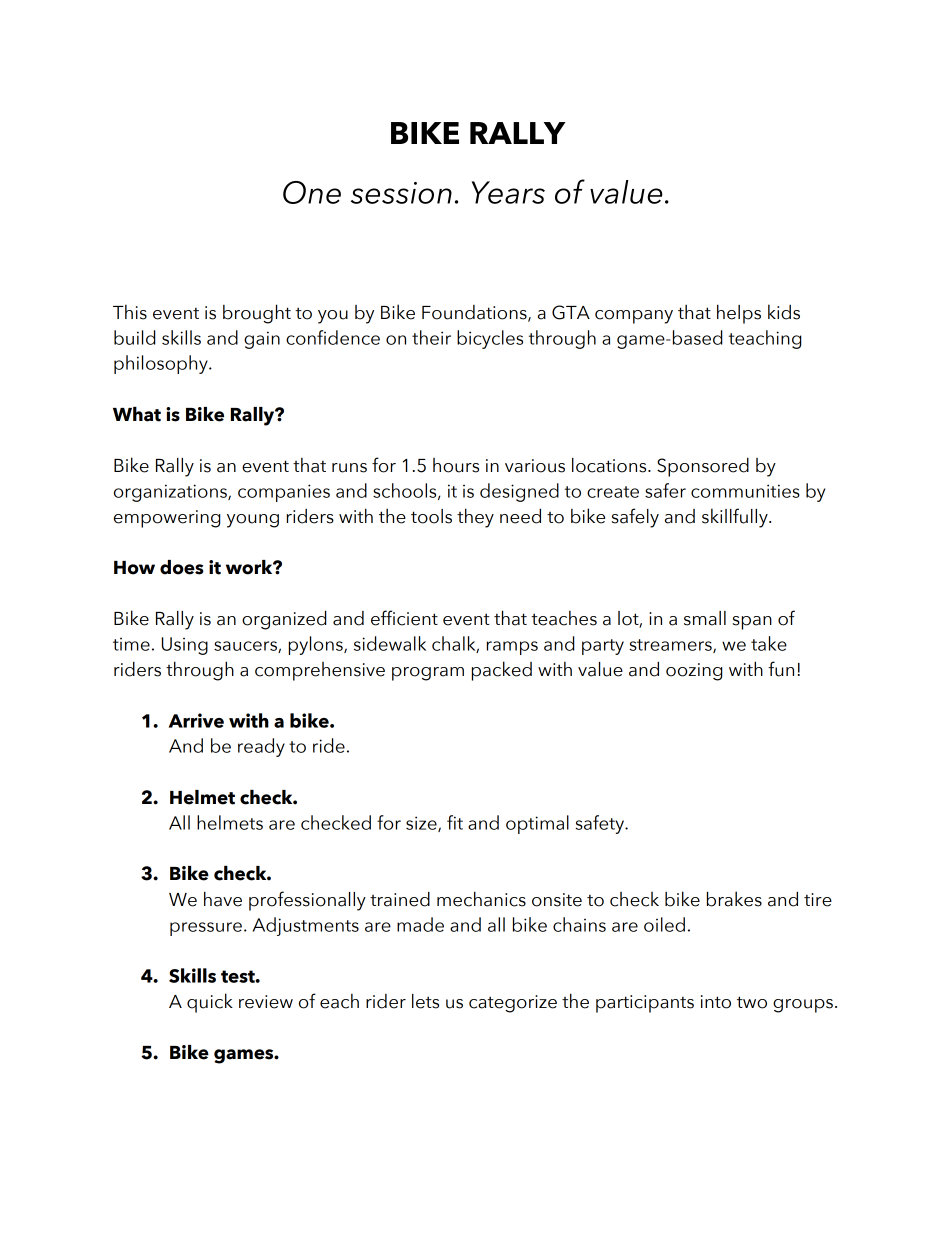 This screenshot has width=952, height=1233. What do you see at coordinates (703, 467) in the screenshot?
I see `Sponsored` at bounding box center [703, 467].
